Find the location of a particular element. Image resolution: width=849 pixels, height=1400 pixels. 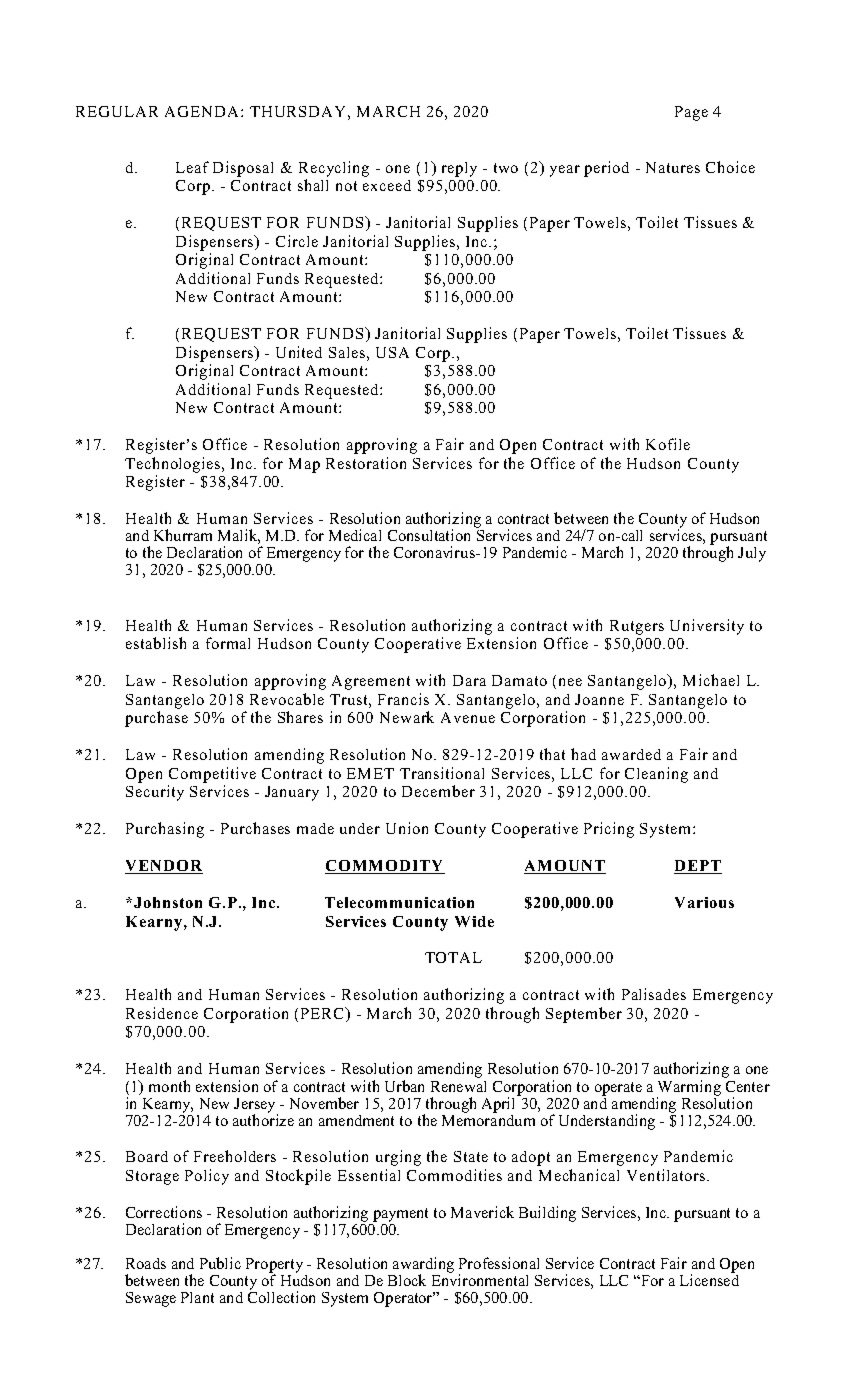

Public is located at coordinates (220, 1263).
